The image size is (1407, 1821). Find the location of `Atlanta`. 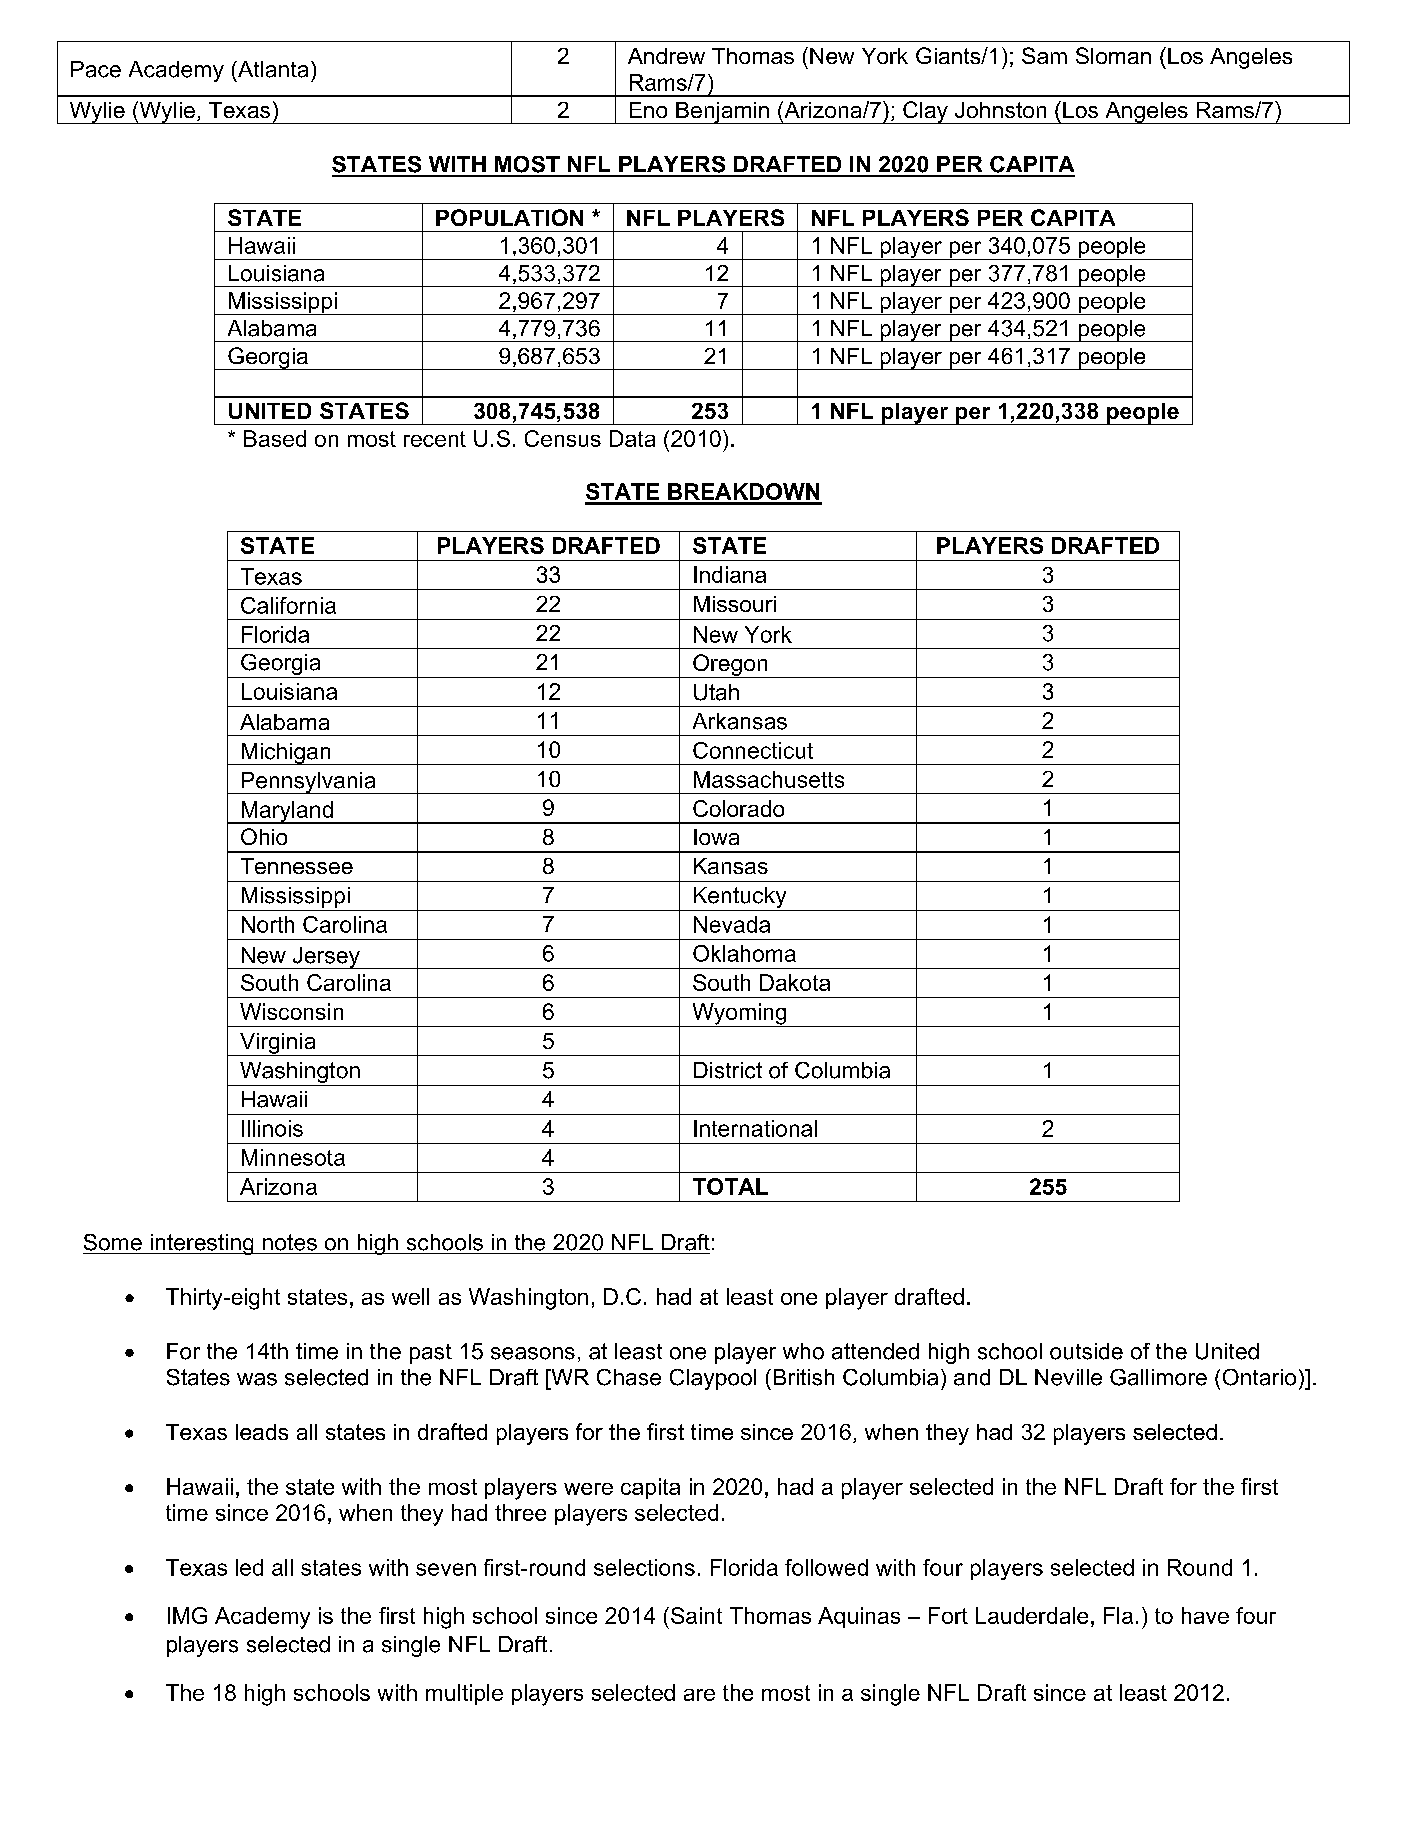

Atlanta is located at coordinates (272, 69).
